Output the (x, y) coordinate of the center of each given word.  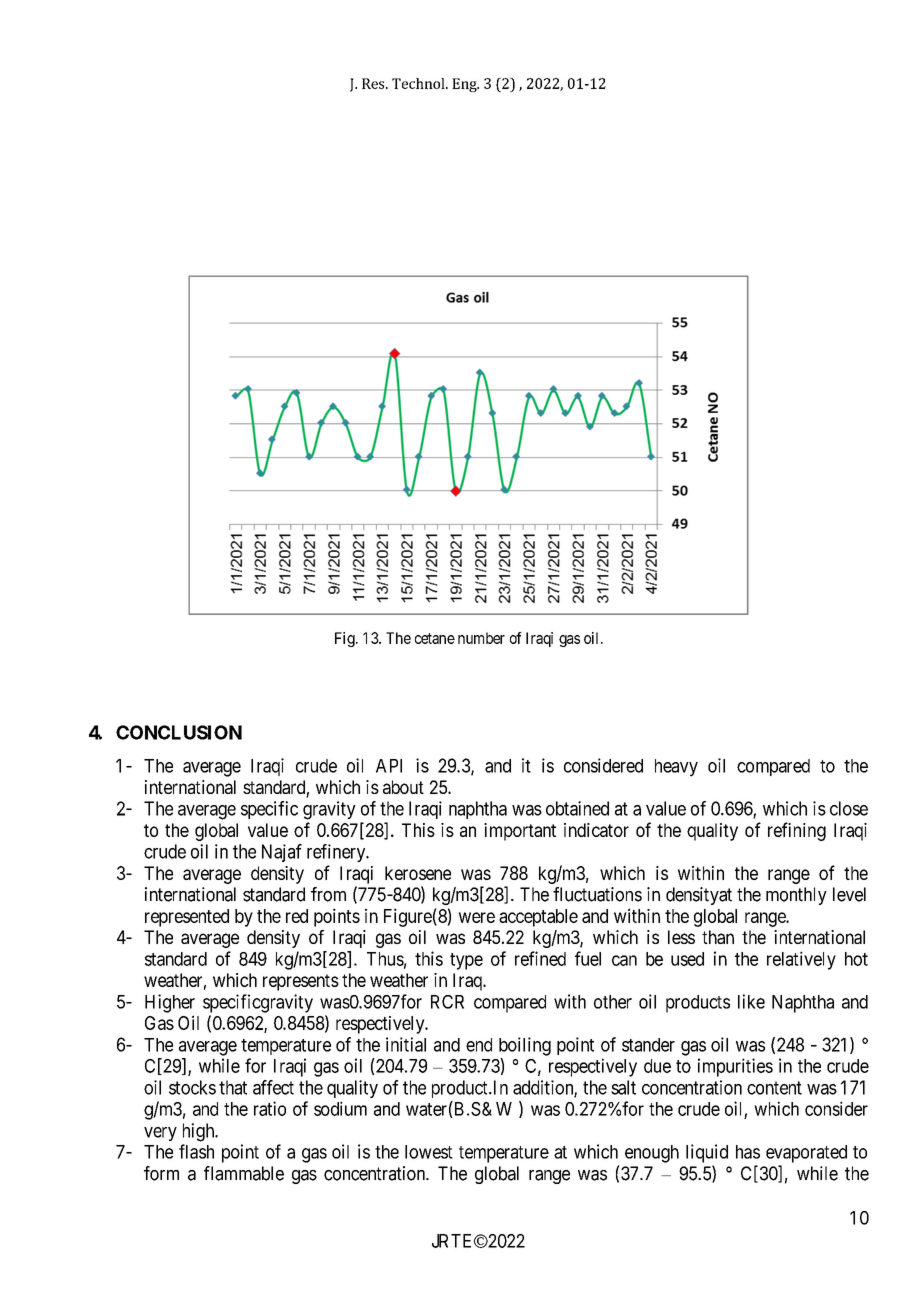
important (520, 832)
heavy (676, 768)
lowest (429, 1152)
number (481, 638)
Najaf (282, 853)
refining (797, 831)
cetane (435, 638)
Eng (465, 85)
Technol (419, 83)
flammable (244, 1173)
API (389, 766)
